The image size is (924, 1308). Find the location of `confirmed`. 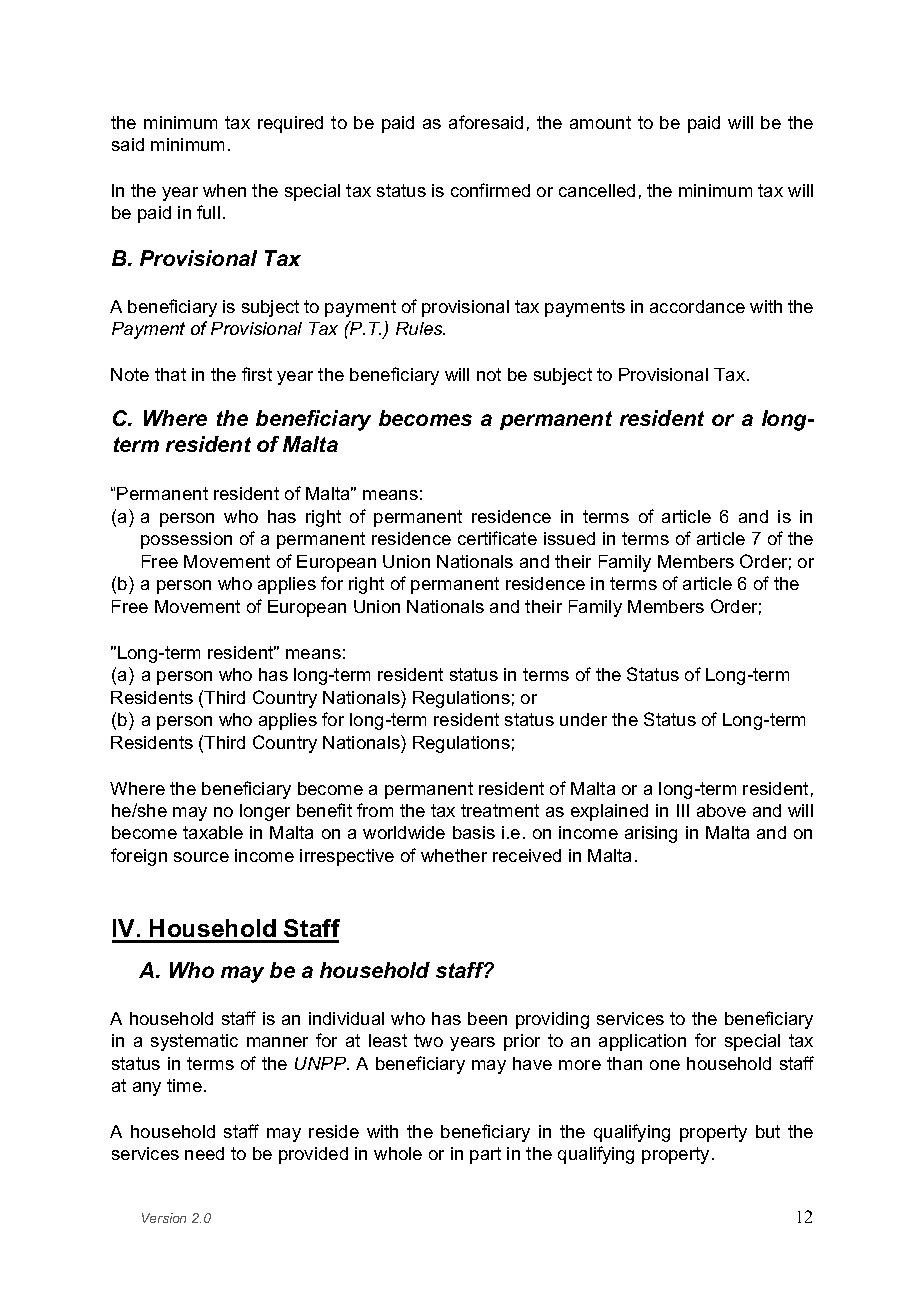

confirmed is located at coordinates (490, 190).
